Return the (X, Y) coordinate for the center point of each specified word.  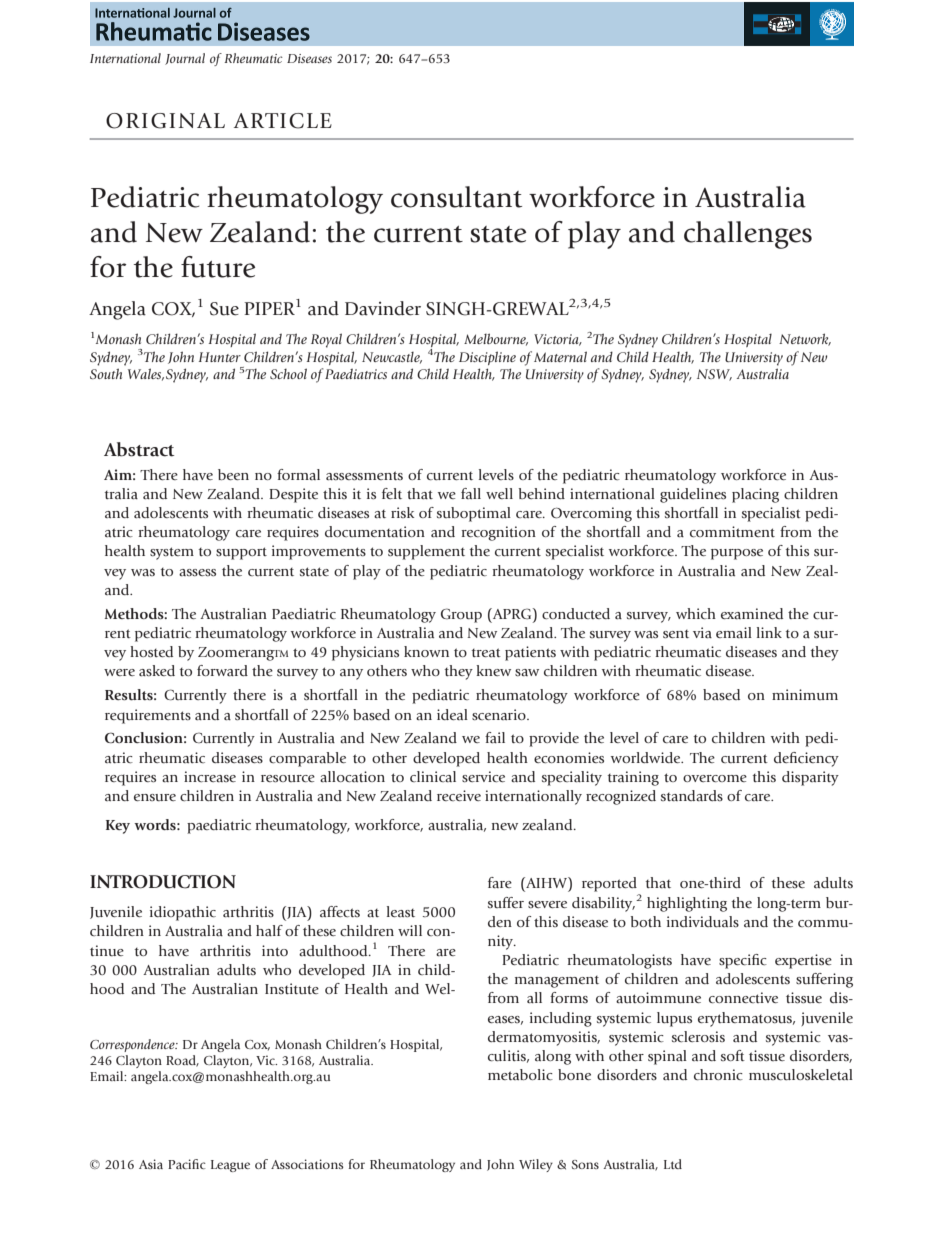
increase (210, 776)
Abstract (139, 449)
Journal (185, 59)
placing (755, 495)
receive (459, 795)
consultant (456, 197)
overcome (715, 778)
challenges (748, 235)
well (499, 493)
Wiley (536, 1165)
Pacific (187, 1164)
